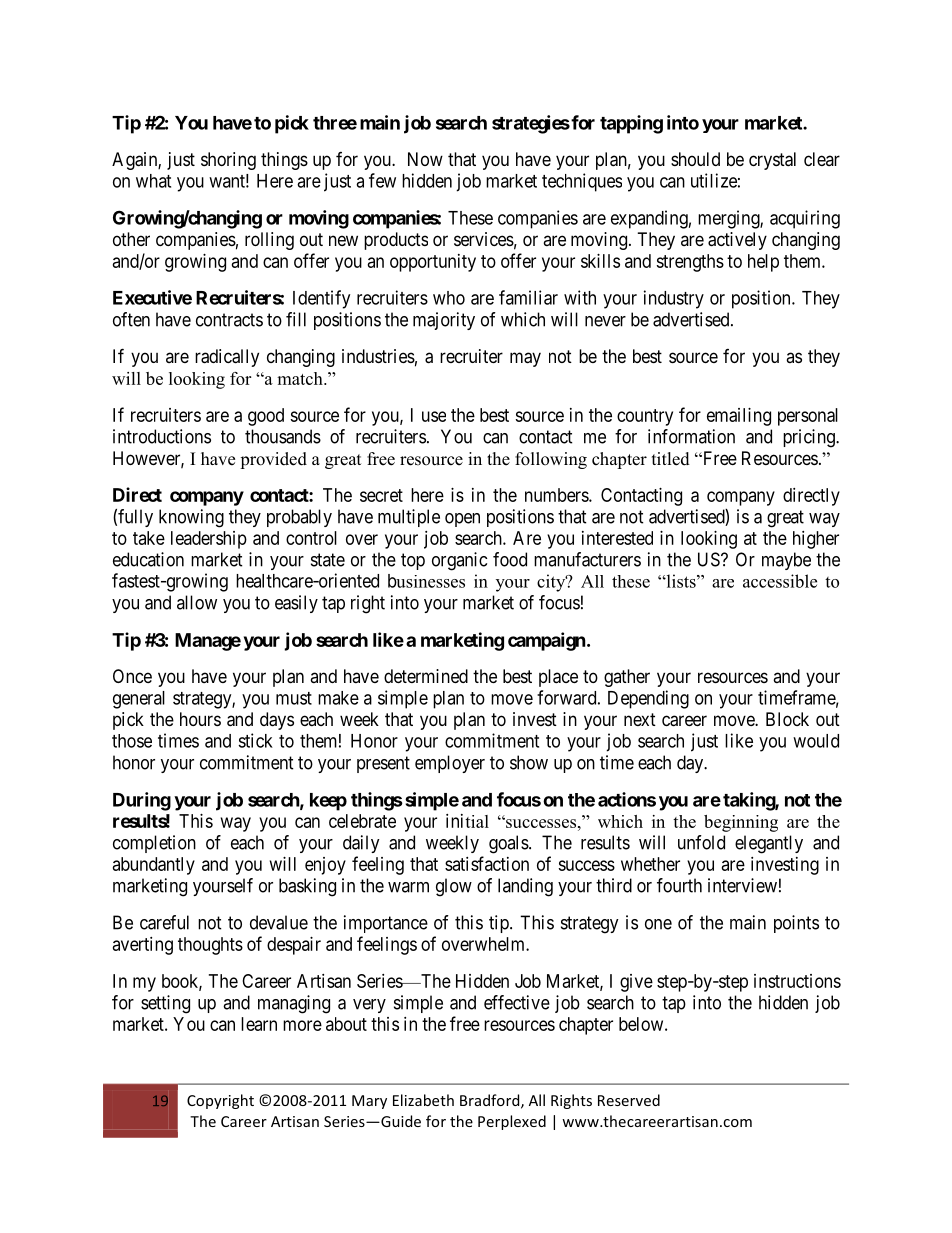  What do you see at coordinates (382, 180) in the screenshot?
I see `few` at bounding box center [382, 180].
